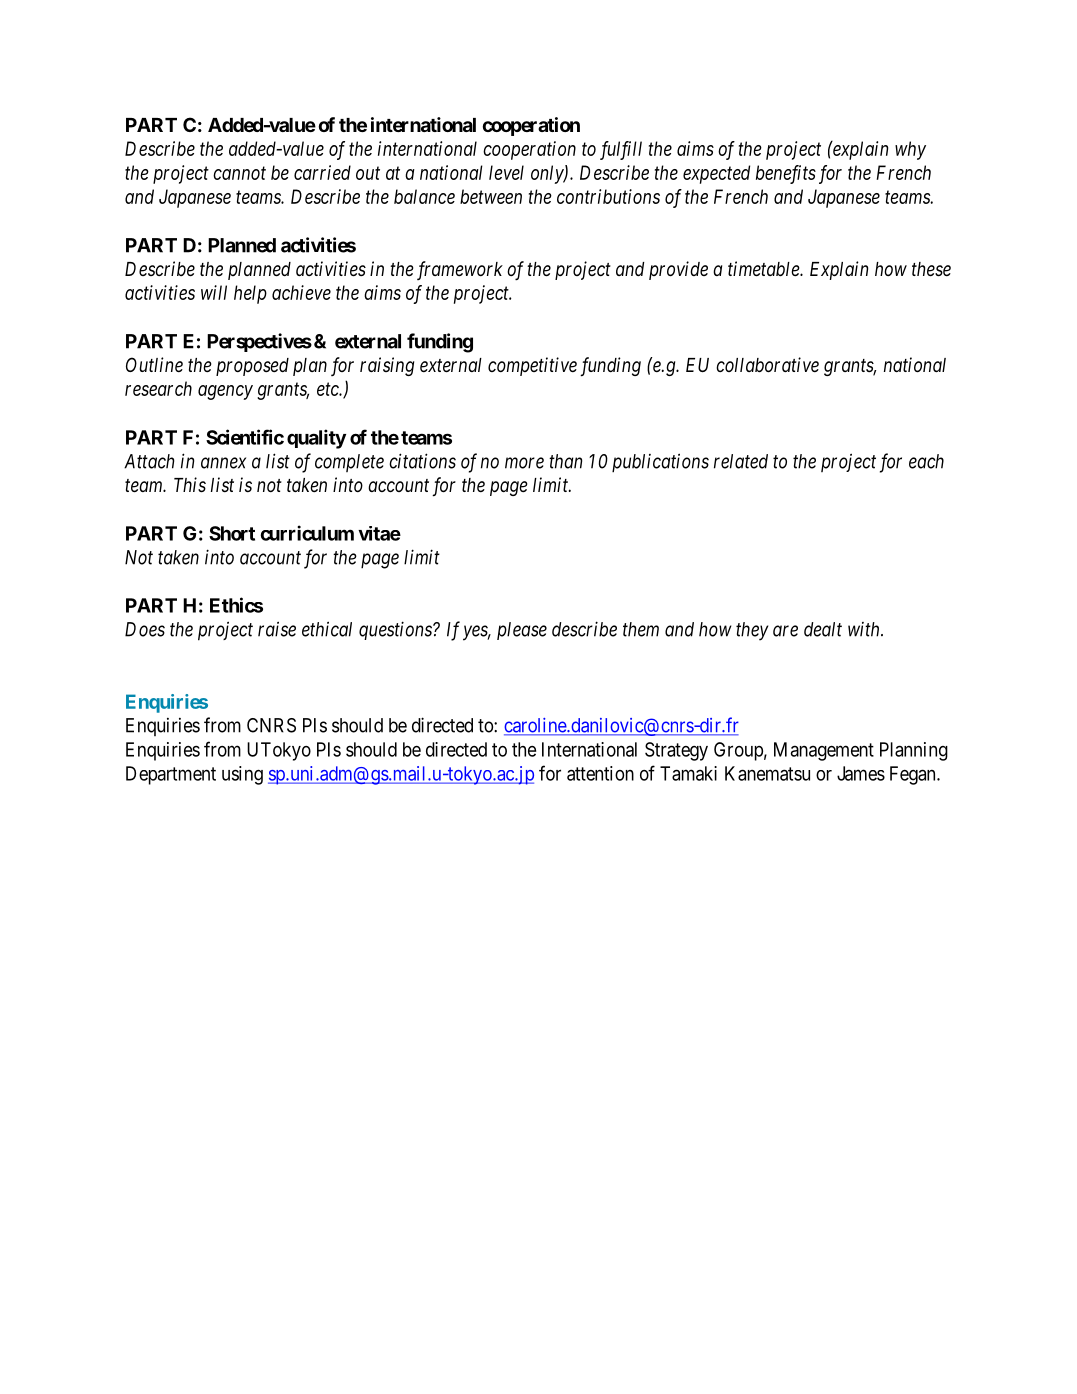  I want to click on cannot, so click(239, 173).
